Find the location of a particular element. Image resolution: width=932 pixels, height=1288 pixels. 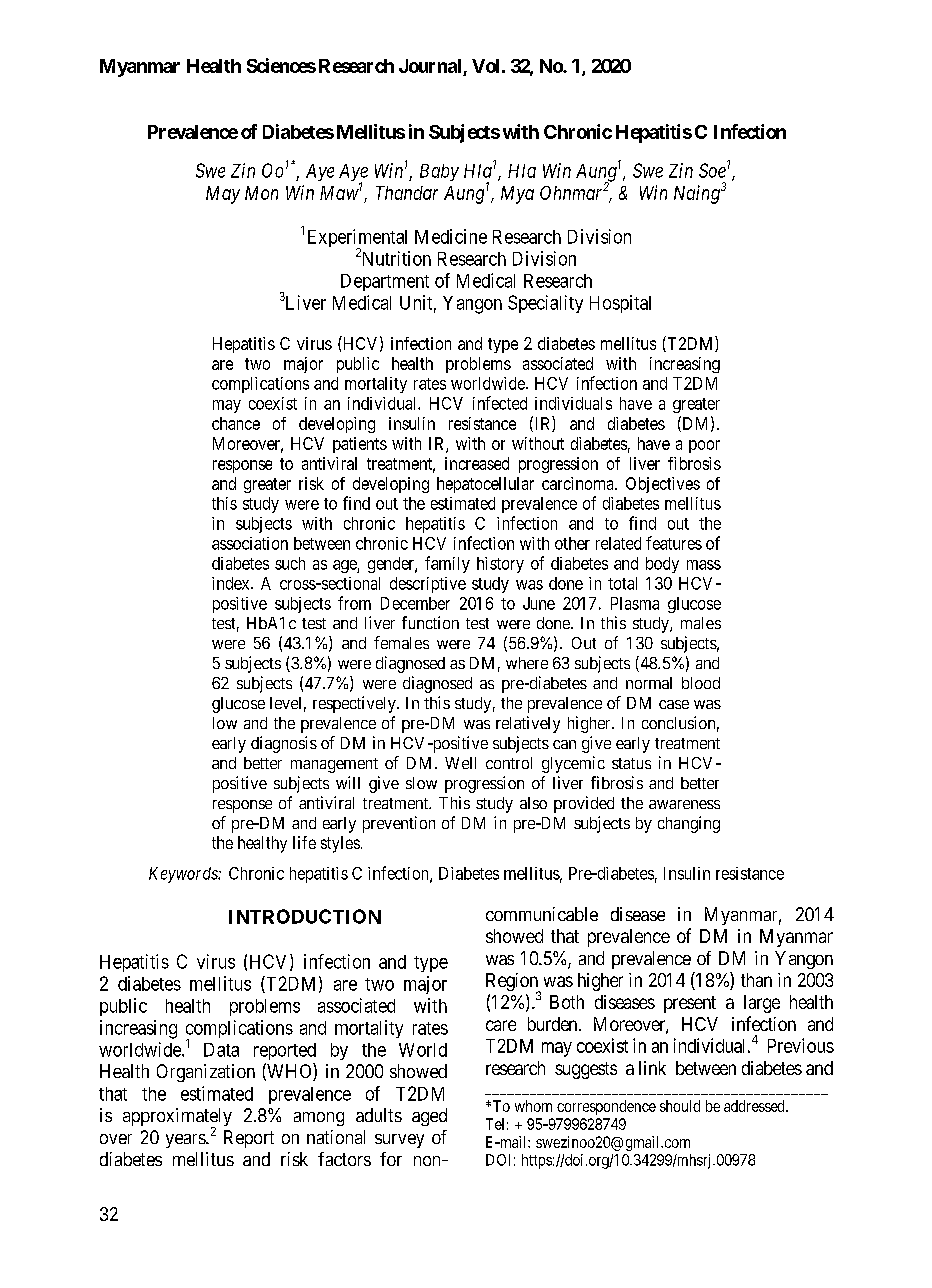

addressed is located at coordinates (755, 1106).
